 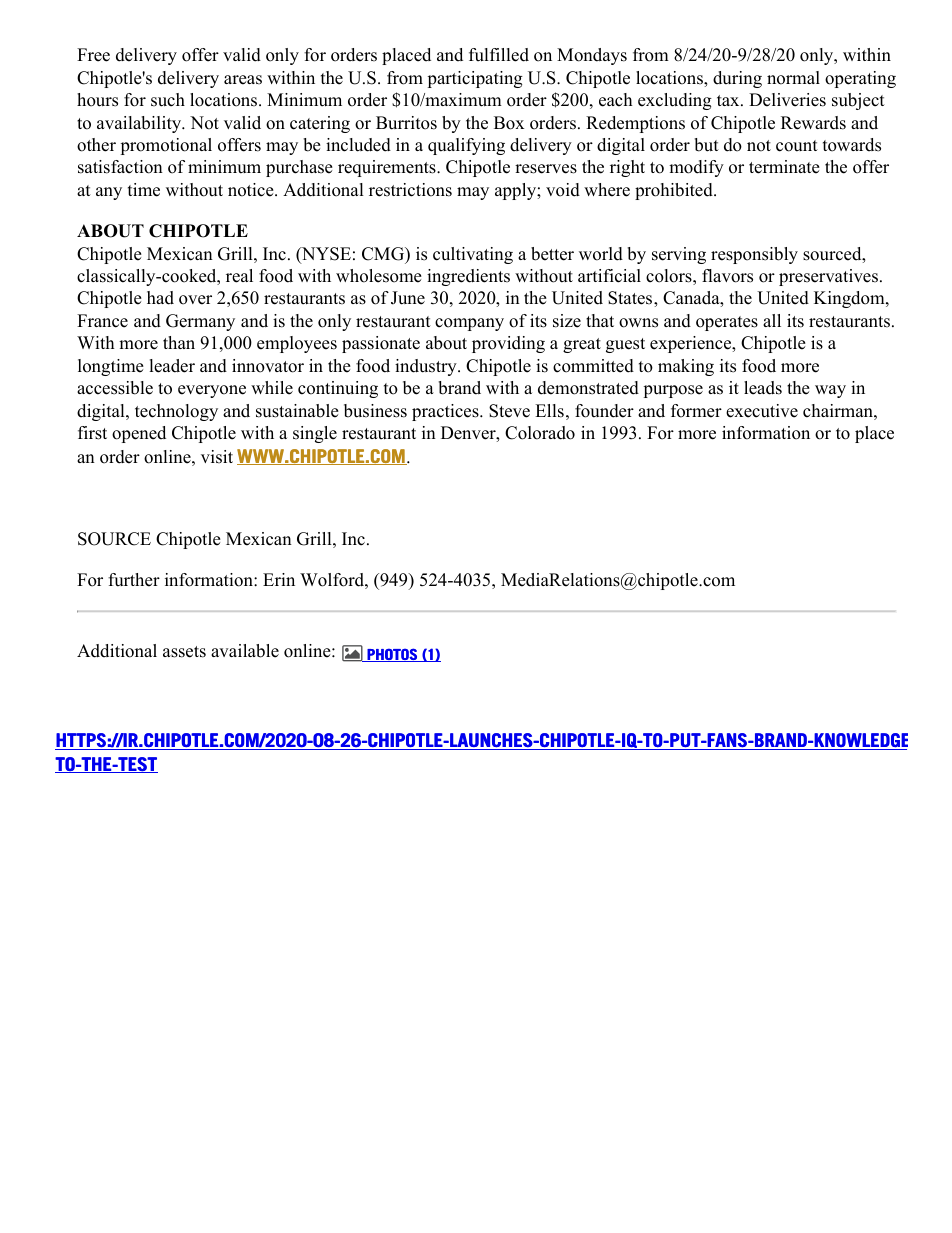 I want to click on Colorado, so click(x=540, y=433).
